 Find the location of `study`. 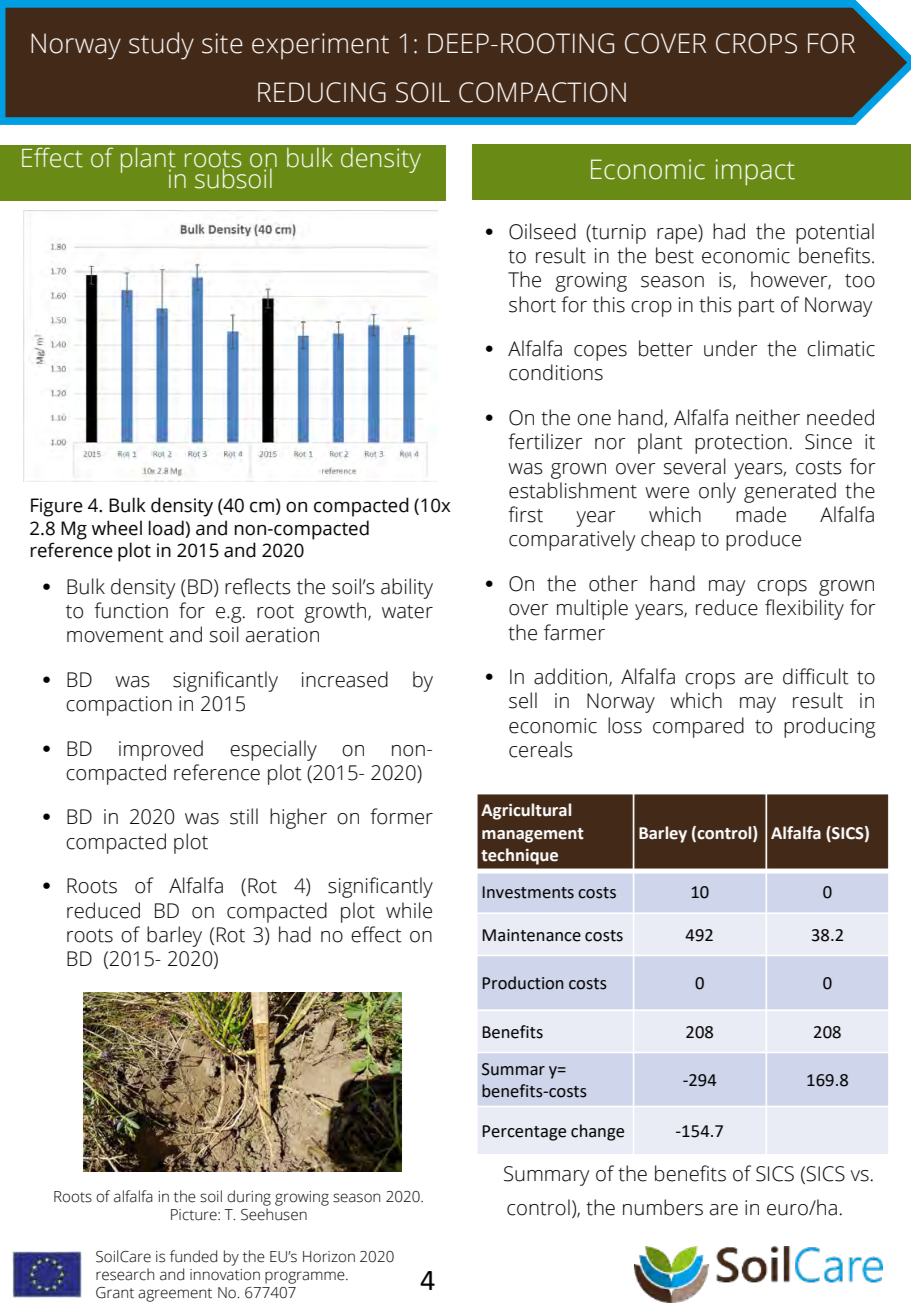

study is located at coordinates (161, 46).
